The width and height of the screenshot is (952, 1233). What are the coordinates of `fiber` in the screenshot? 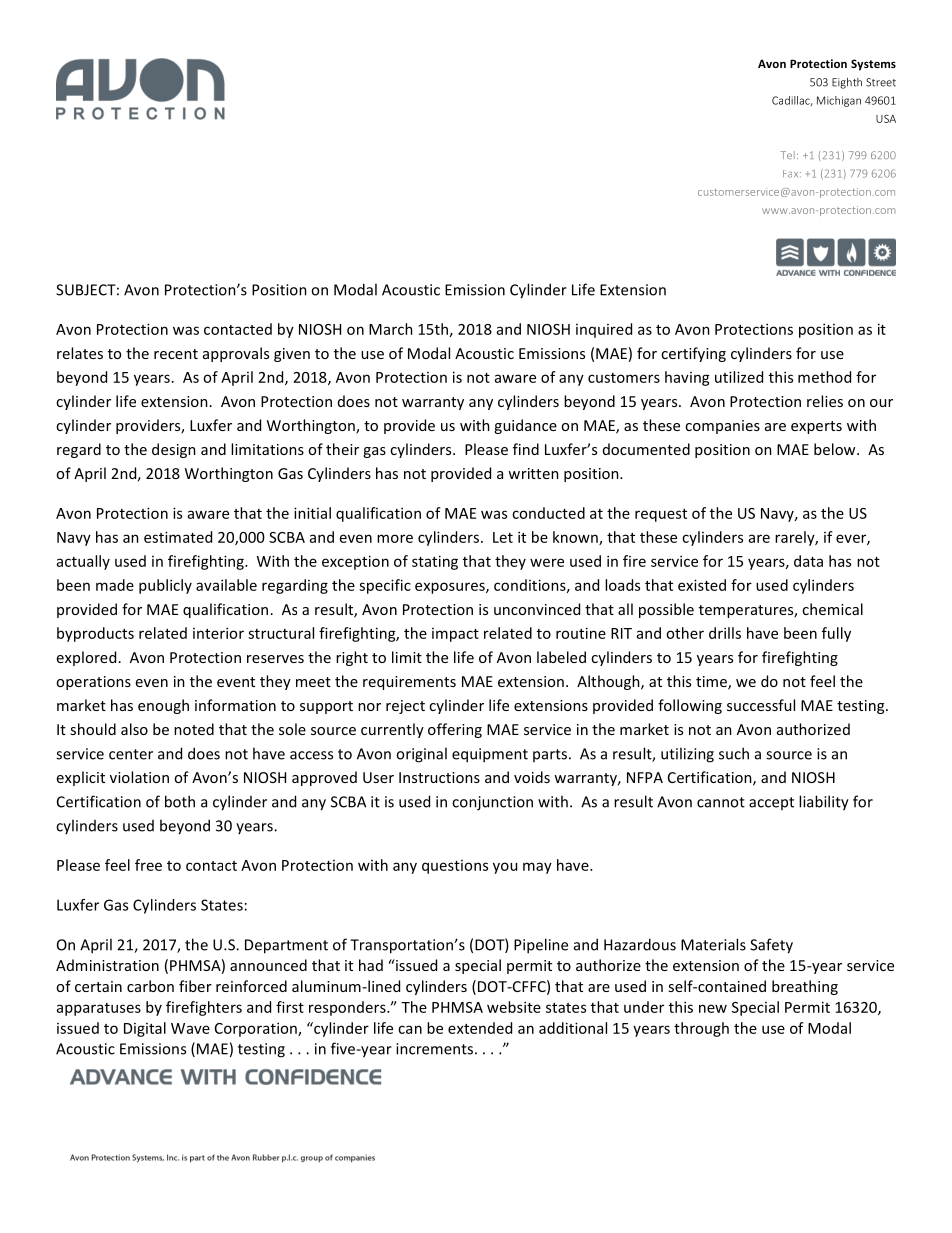 It's located at (195, 986).
